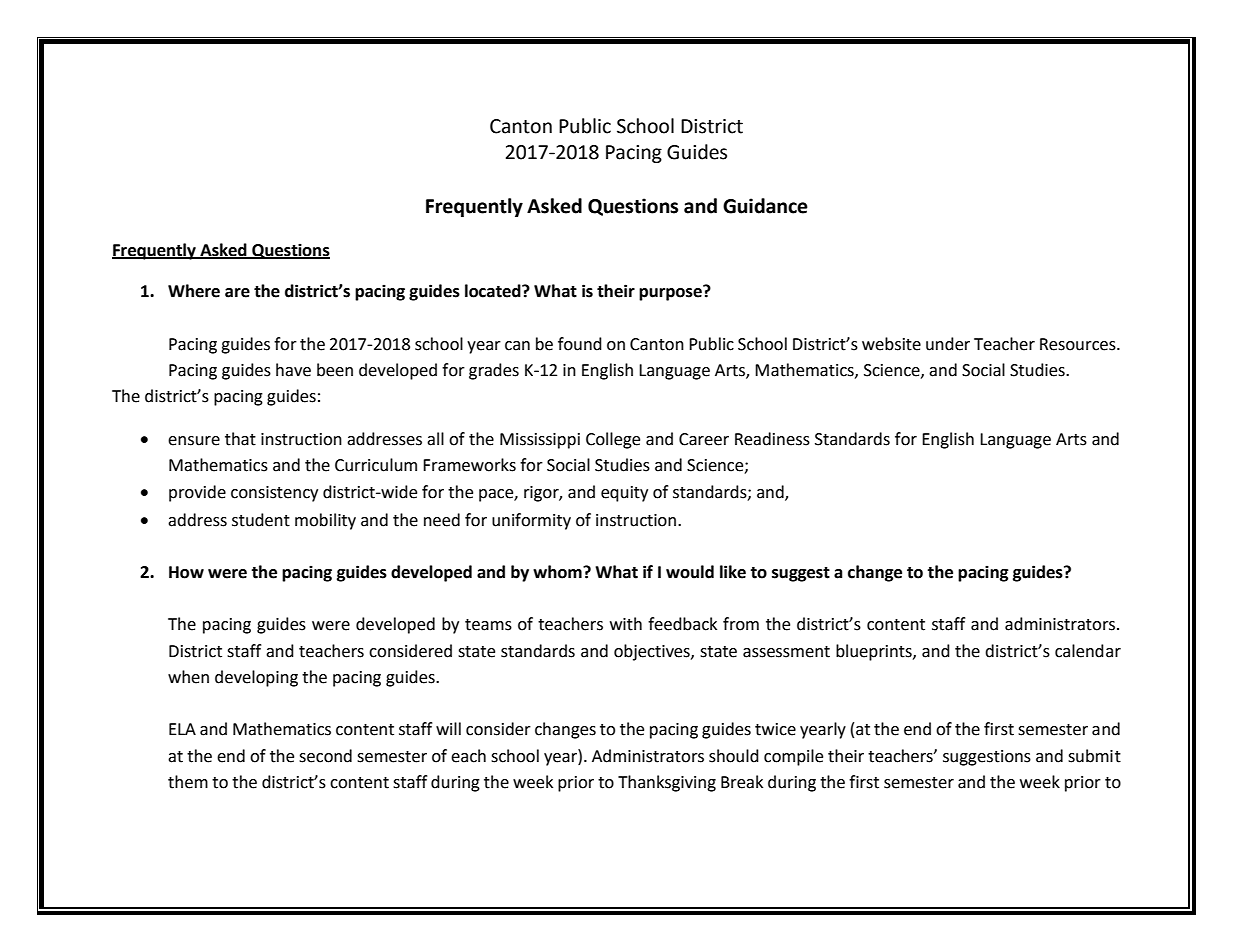 This image has height=952, width=1233. I want to click on second, so click(325, 756).
